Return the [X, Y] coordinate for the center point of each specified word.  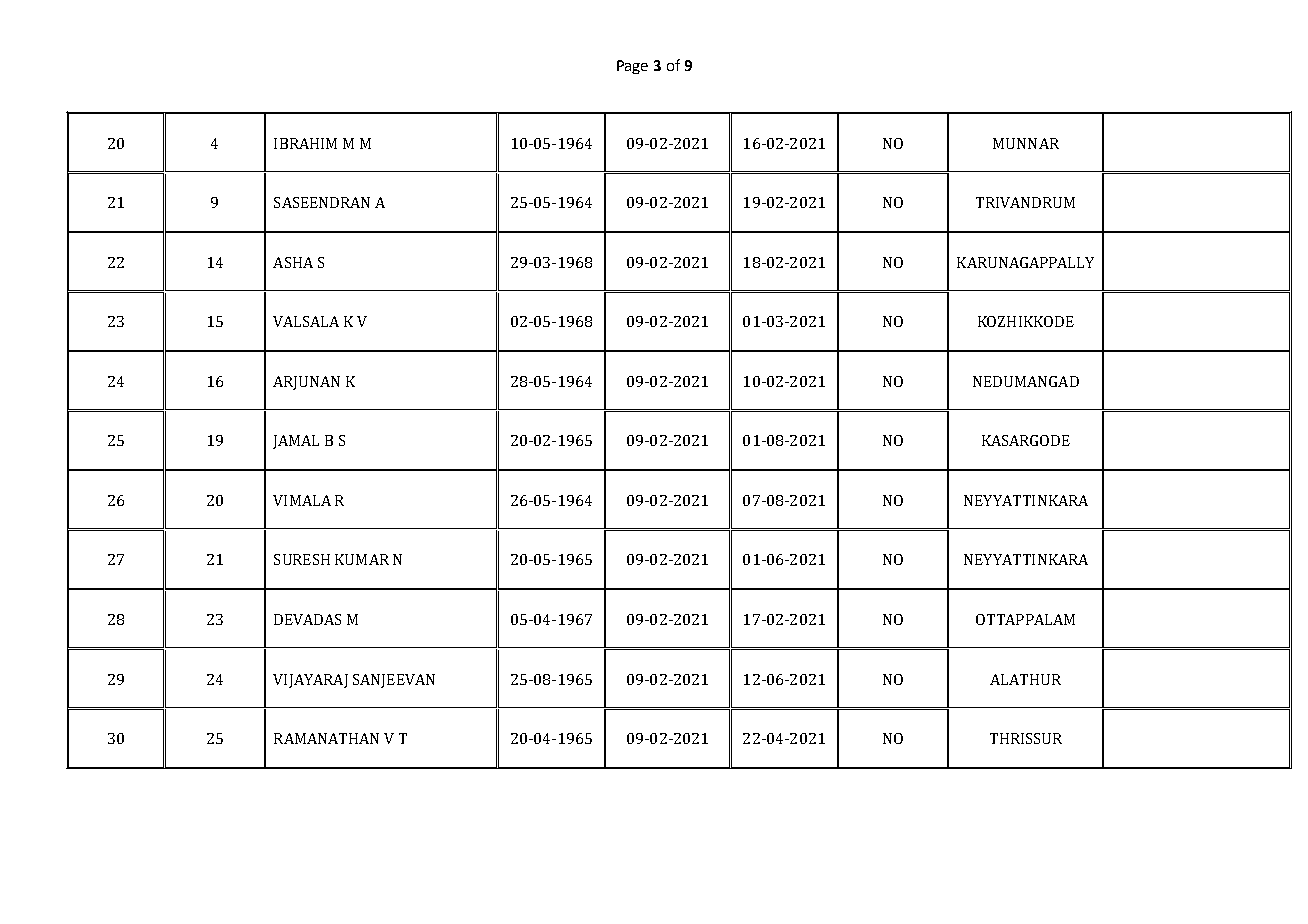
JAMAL [296, 442]
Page [632, 67]
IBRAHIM [305, 143]
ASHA [293, 262]
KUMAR [362, 559]
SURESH [302, 559]
